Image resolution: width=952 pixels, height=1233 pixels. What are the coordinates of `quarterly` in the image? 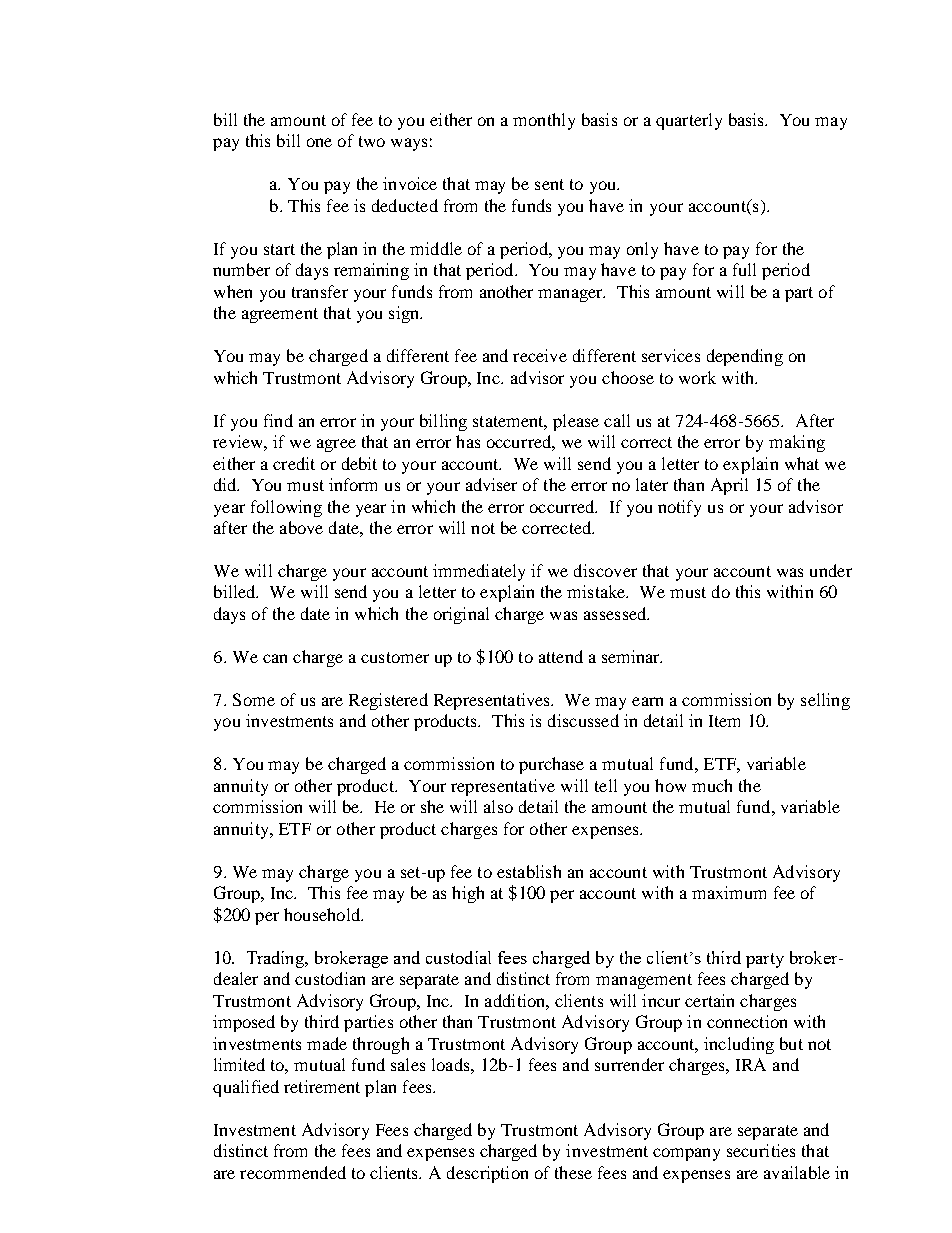 It's located at (689, 121).
